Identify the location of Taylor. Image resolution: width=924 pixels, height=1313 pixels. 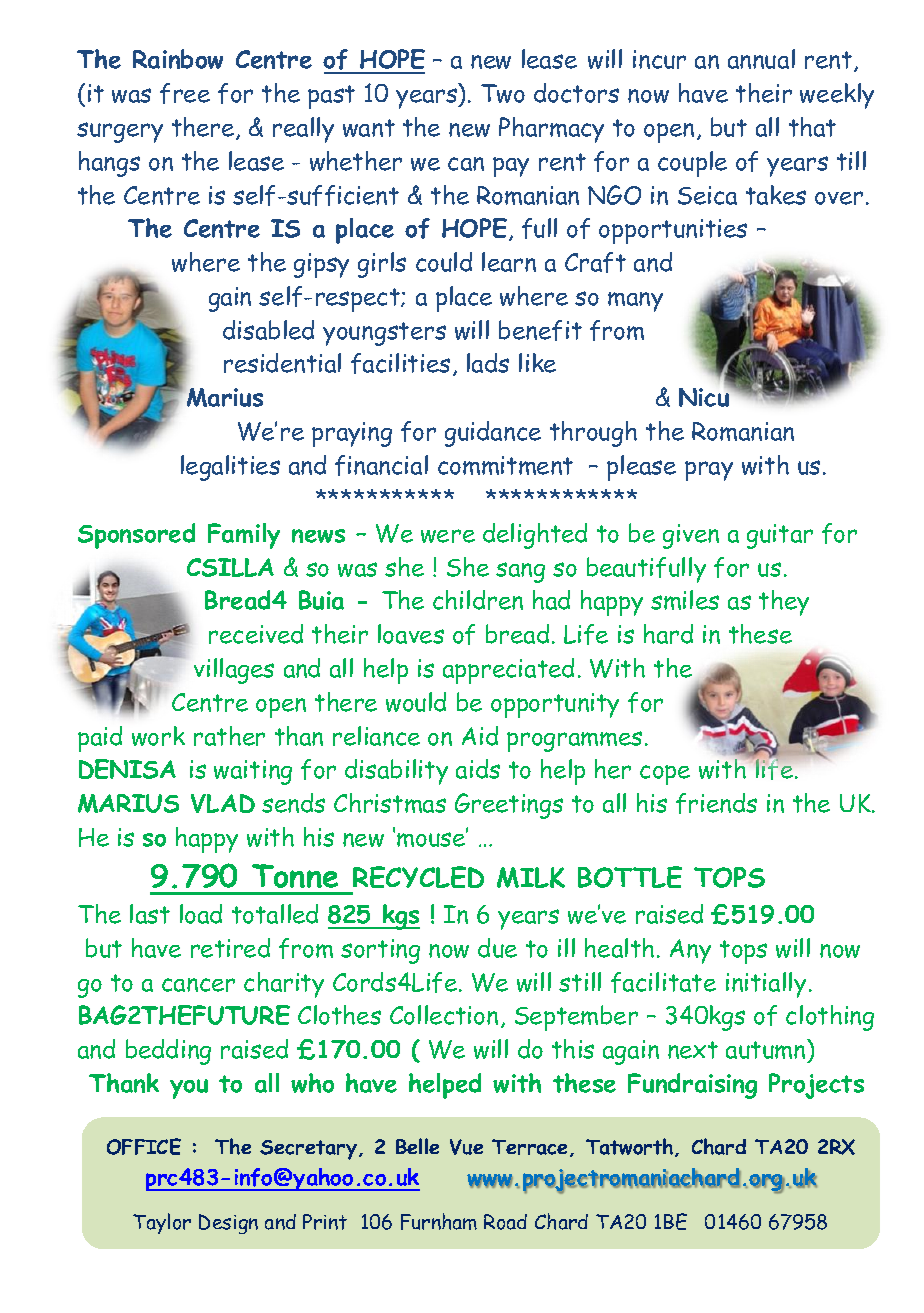
(162, 1223).
